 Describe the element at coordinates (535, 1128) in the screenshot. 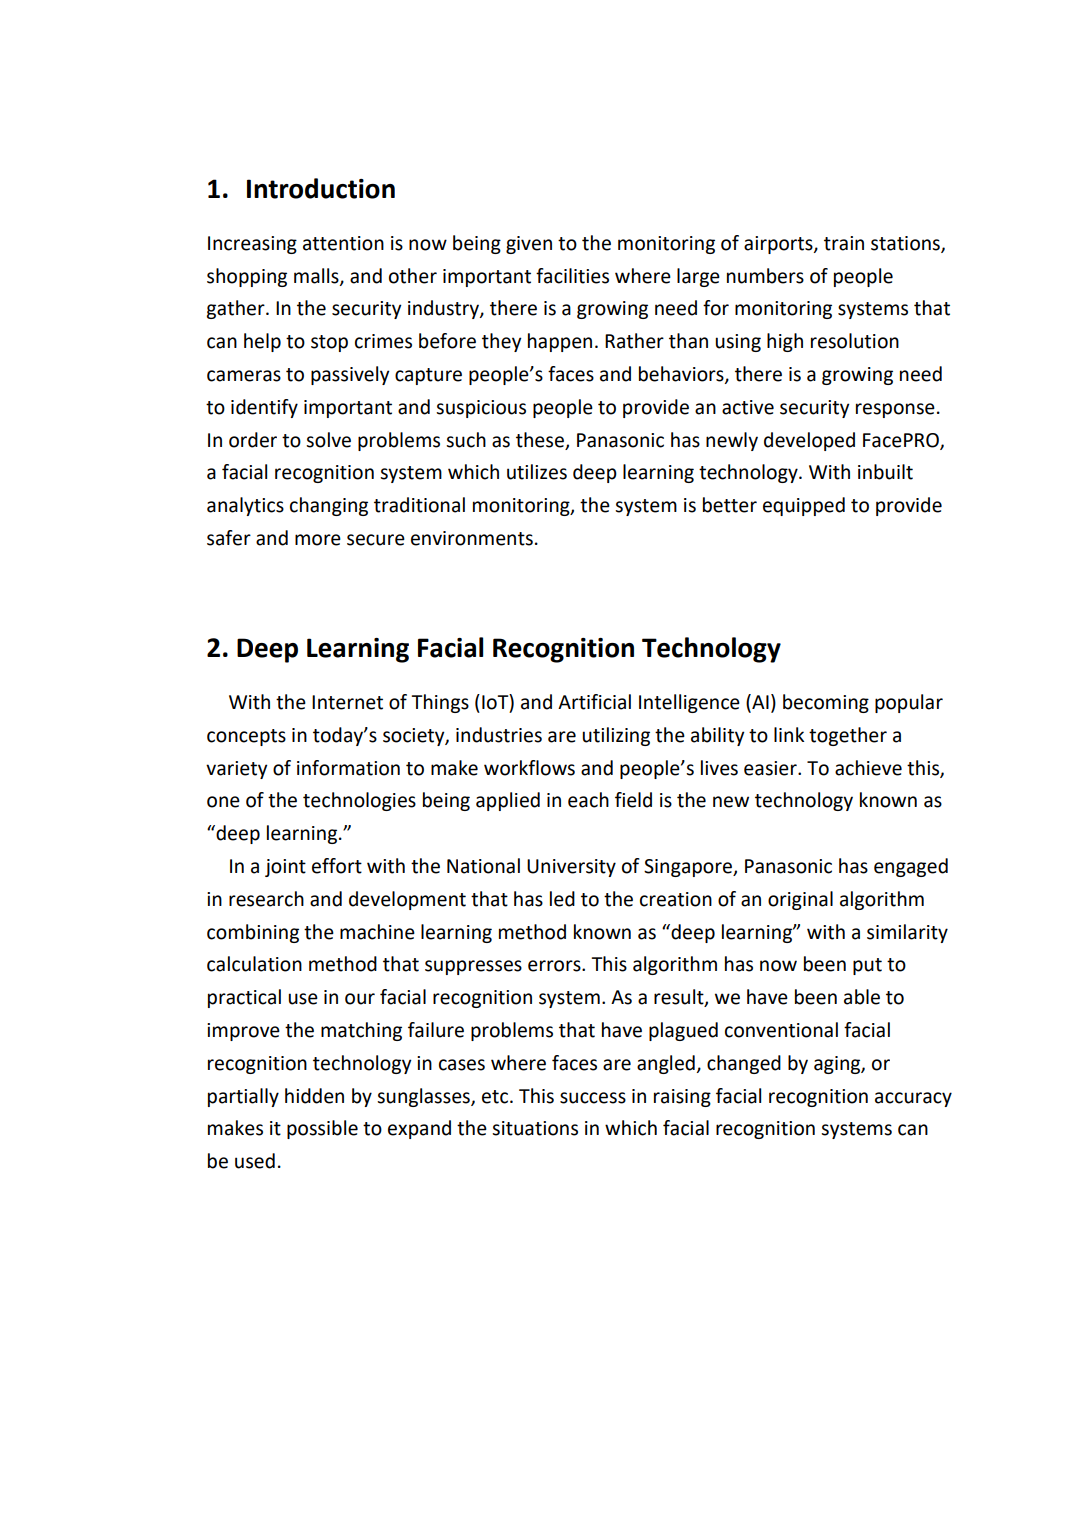

I see `situations` at that location.
